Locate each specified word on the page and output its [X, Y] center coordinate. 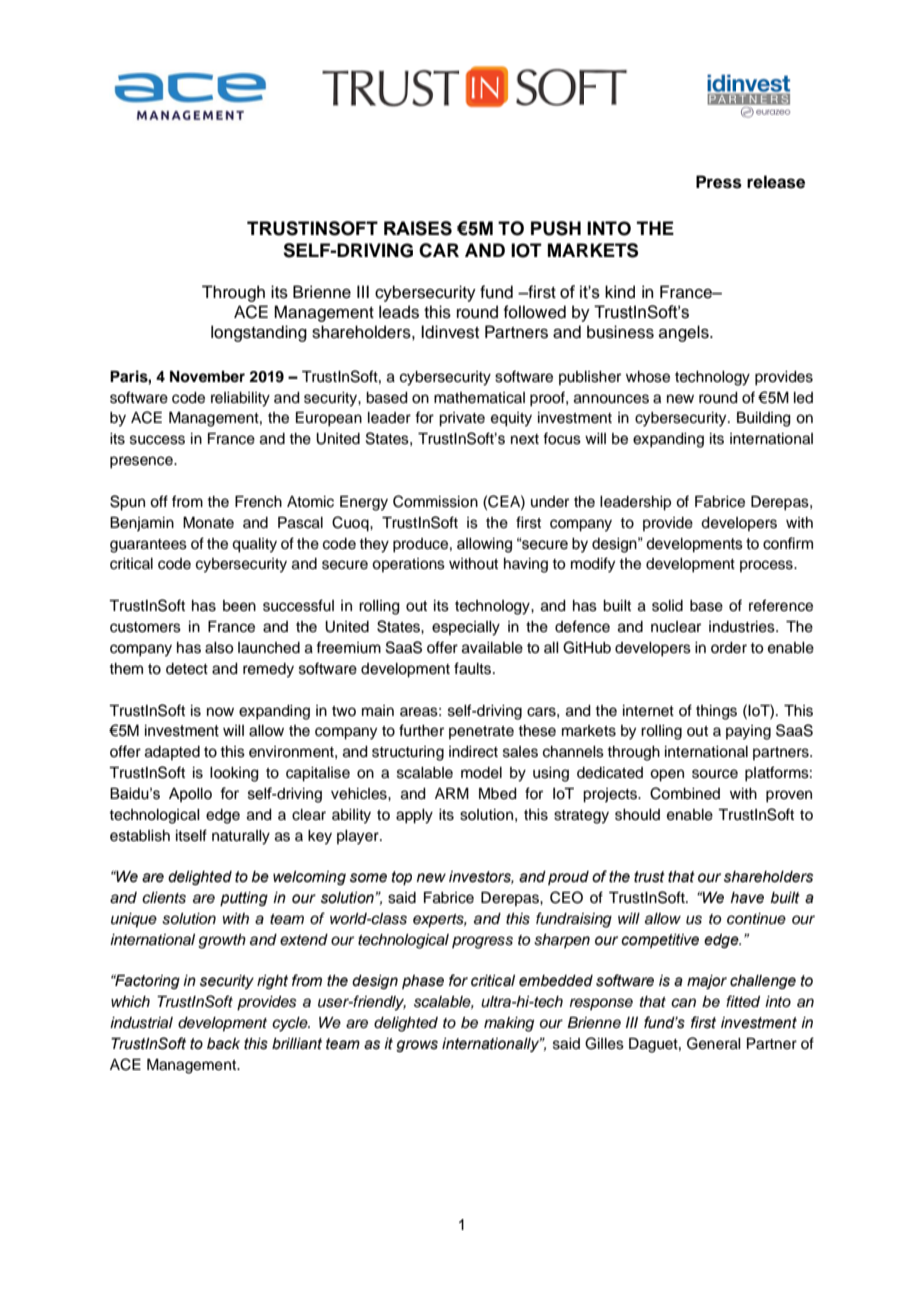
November [207, 377]
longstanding [259, 333]
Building [764, 419]
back [223, 1044]
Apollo [190, 795]
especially [466, 628]
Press [719, 182]
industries [743, 627]
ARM [452, 793]
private [462, 419]
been [239, 606]
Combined [685, 793]
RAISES [418, 228]
